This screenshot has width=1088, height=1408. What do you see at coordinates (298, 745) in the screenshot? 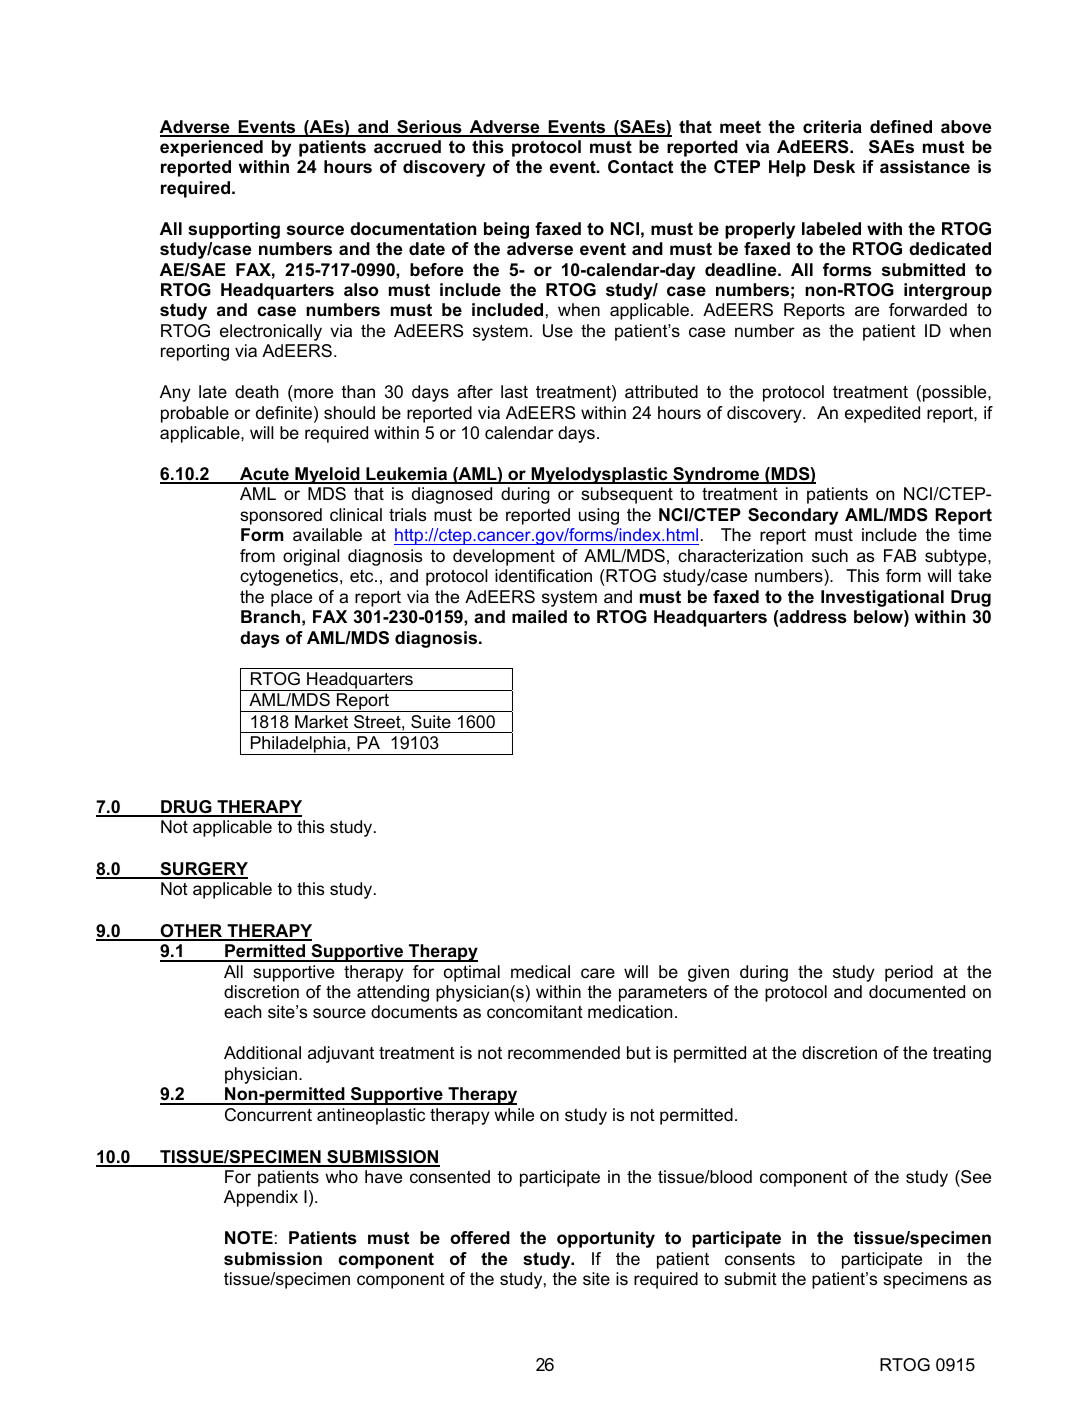
I see `Philadelphia` at bounding box center [298, 745].
